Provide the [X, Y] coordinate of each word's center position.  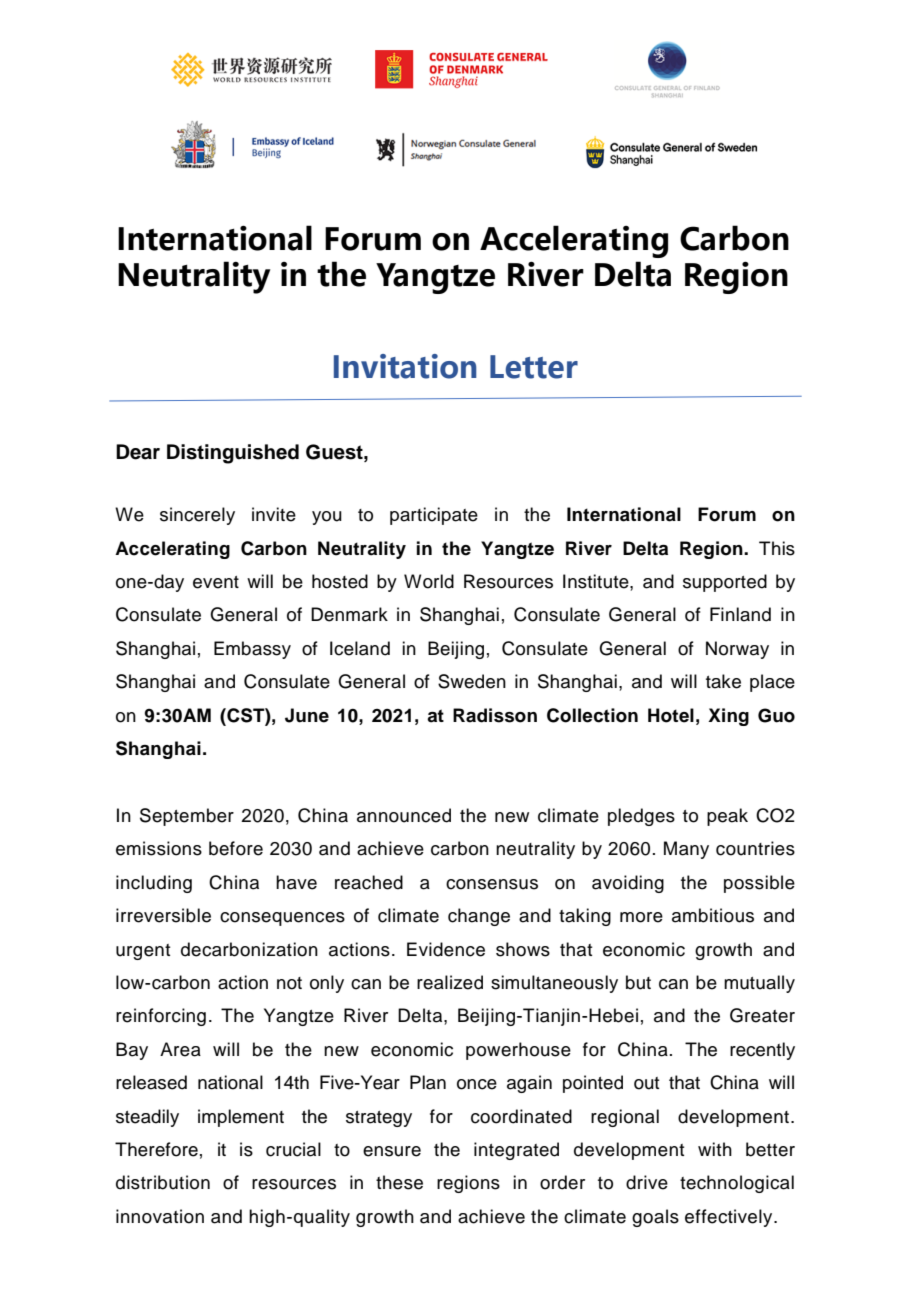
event [216, 582]
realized [450, 982]
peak [727, 817]
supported [725, 583]
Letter [534, 367]
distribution [163, 1182]
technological [737, 1184]
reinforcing [161, 1017]
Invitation [405, 366]
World [429, 581]
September [187, 817]
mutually [759, 984]
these [399, 1182]
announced [404, 815]
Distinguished [233, 454]
